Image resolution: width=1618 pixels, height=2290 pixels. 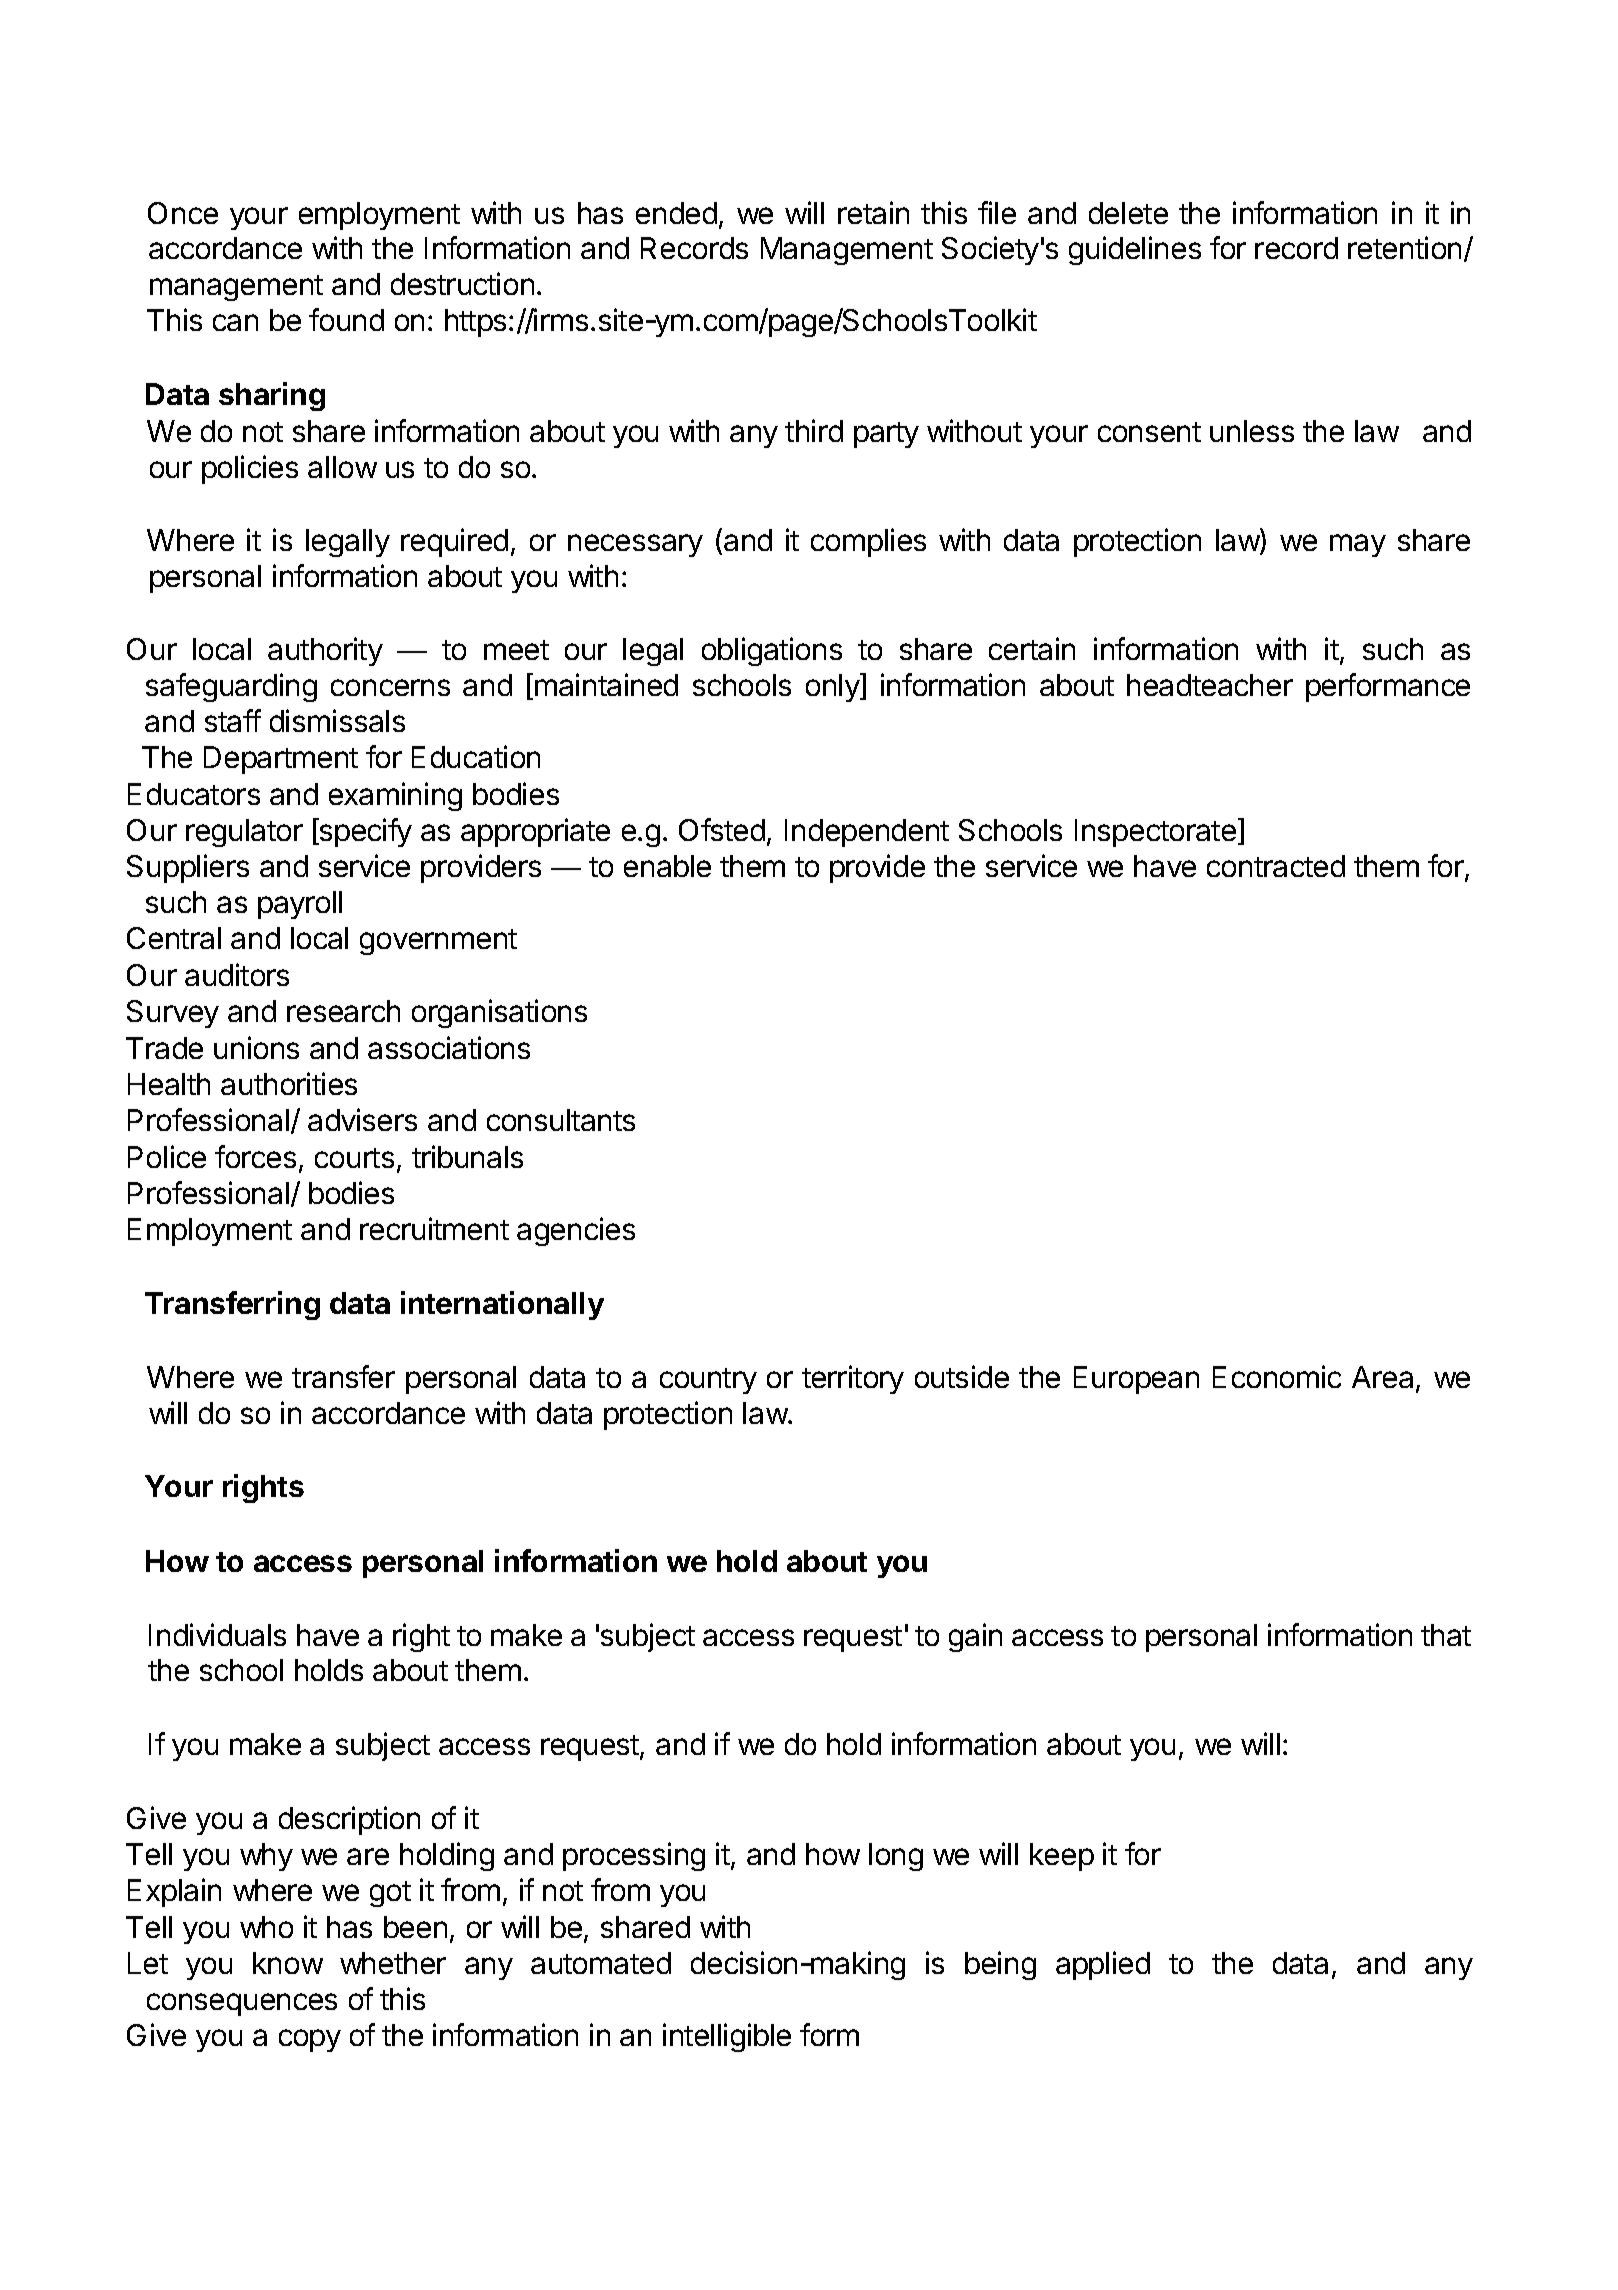 What do you see at coordinates (561, 1120) in the image?
I see `consultants` at bounding box center [561, 1120].
